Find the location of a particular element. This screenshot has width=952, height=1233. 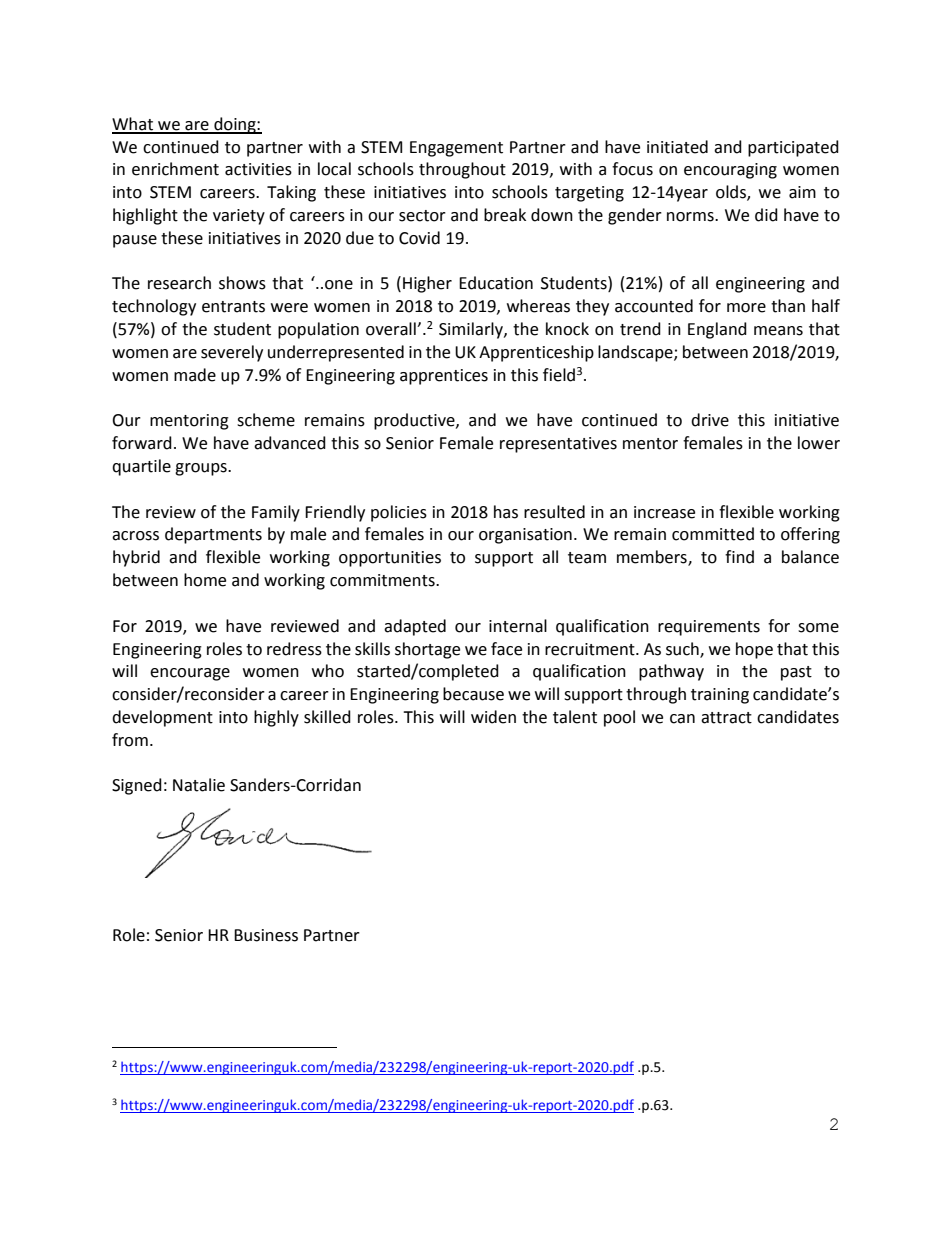

departments is located at coordinates (213, 535).
